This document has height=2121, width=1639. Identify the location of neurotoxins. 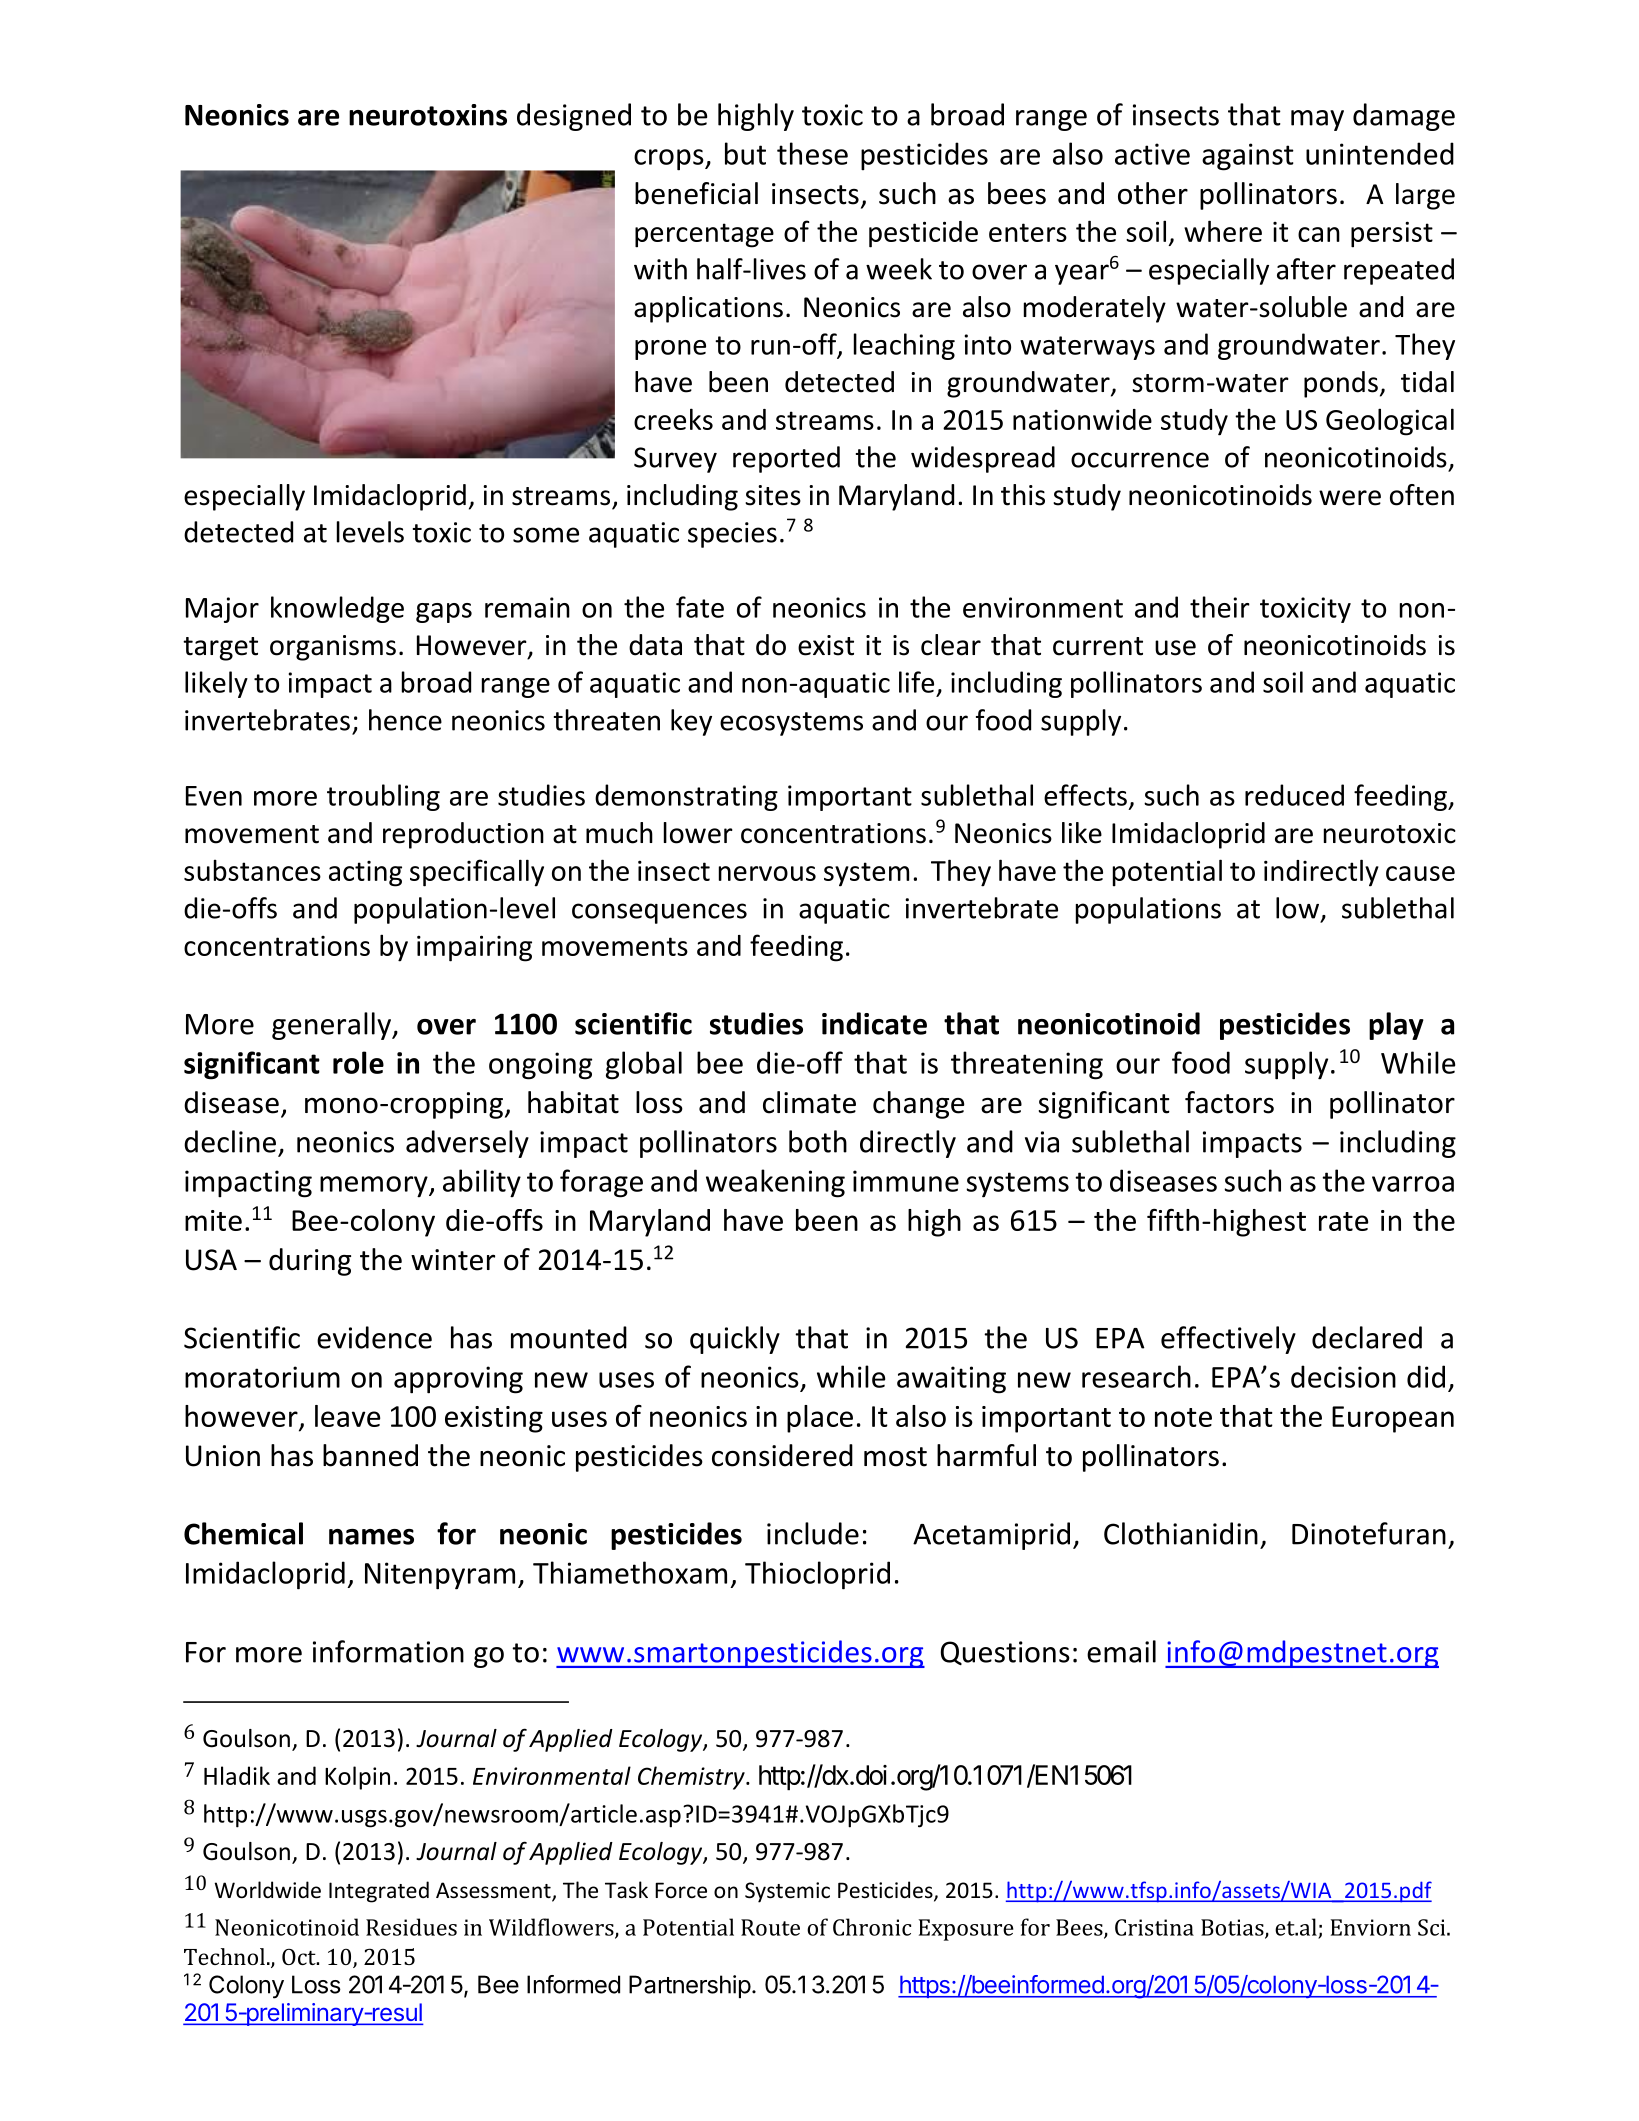
(428, 115).
